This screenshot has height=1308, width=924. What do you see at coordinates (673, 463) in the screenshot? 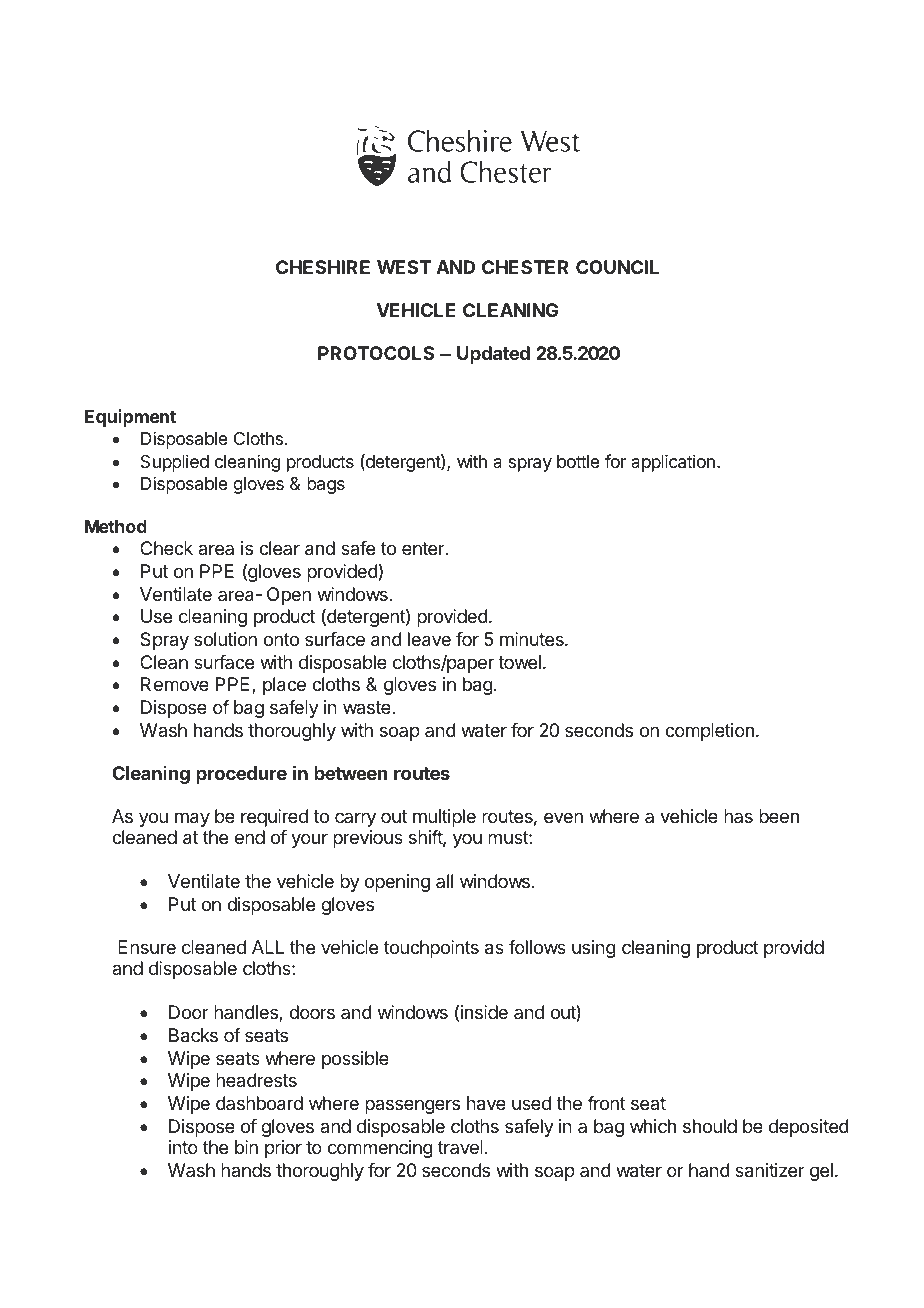
I see `application` at bounding box center [673, 463].
